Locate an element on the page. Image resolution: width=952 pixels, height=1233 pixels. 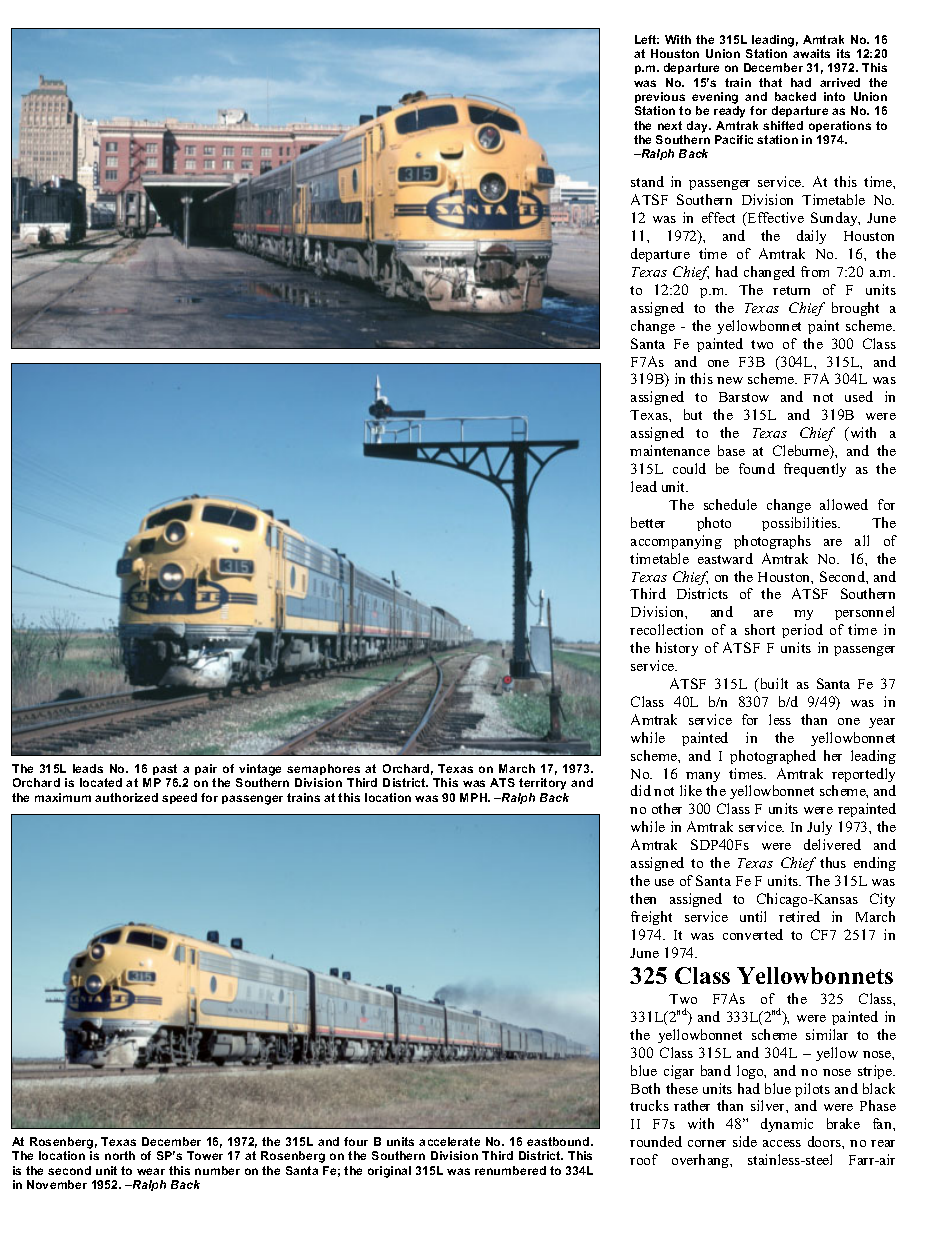
period is located at coordinates (802, 631).
